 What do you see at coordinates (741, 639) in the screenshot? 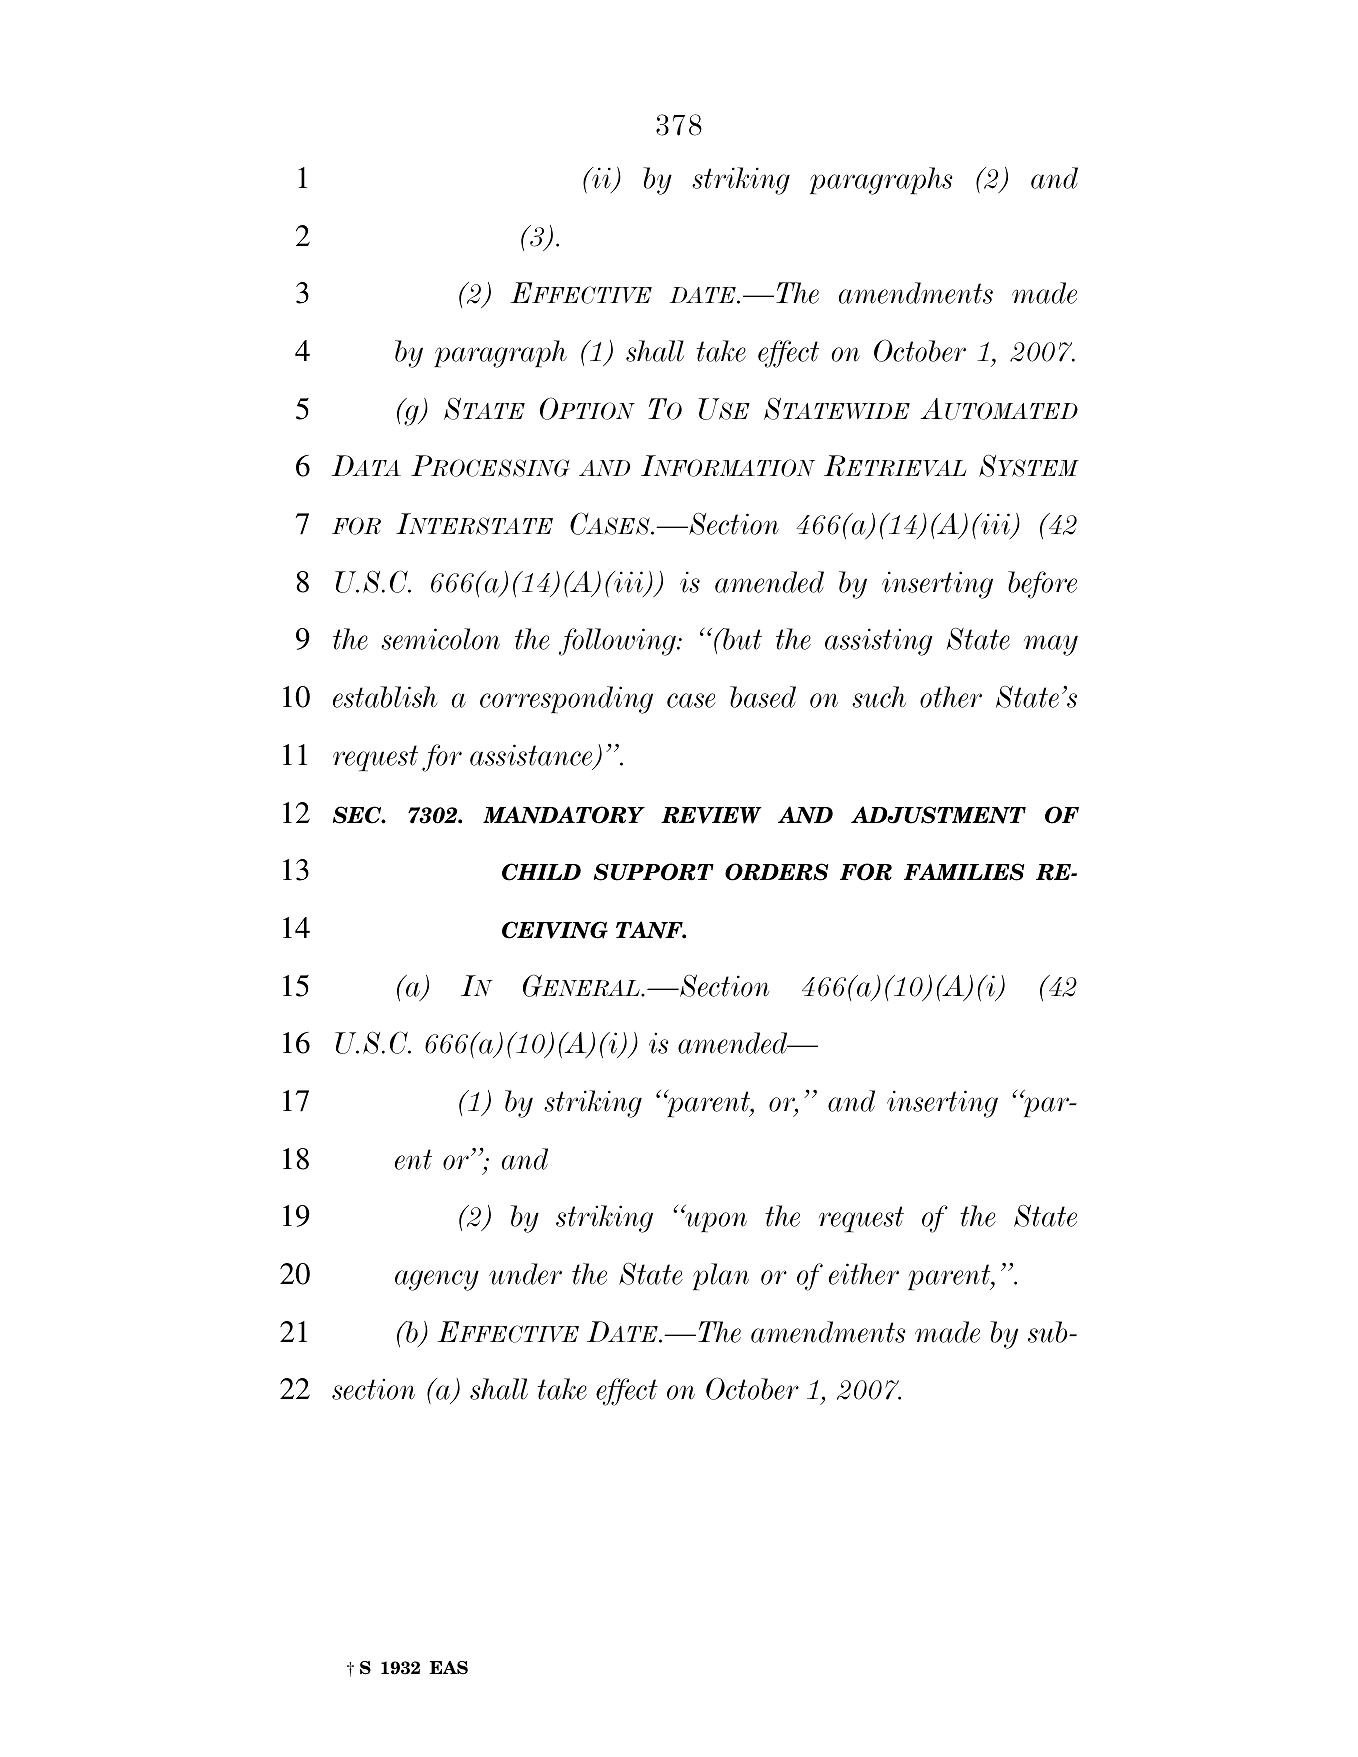
I see `but` at bounding box center [741, 639].
